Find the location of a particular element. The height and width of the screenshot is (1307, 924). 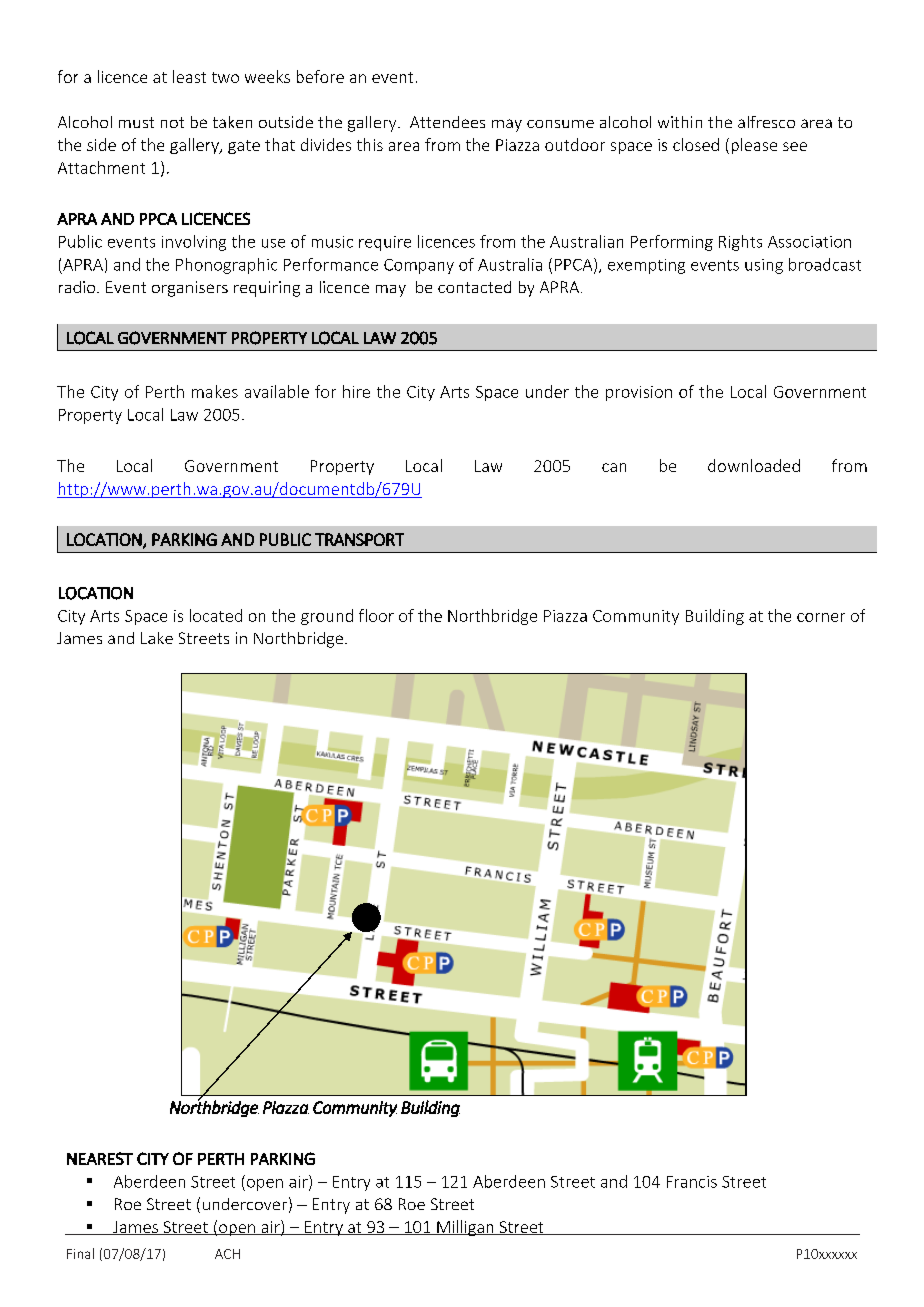

Final is located at coordinates (80, 1253).
